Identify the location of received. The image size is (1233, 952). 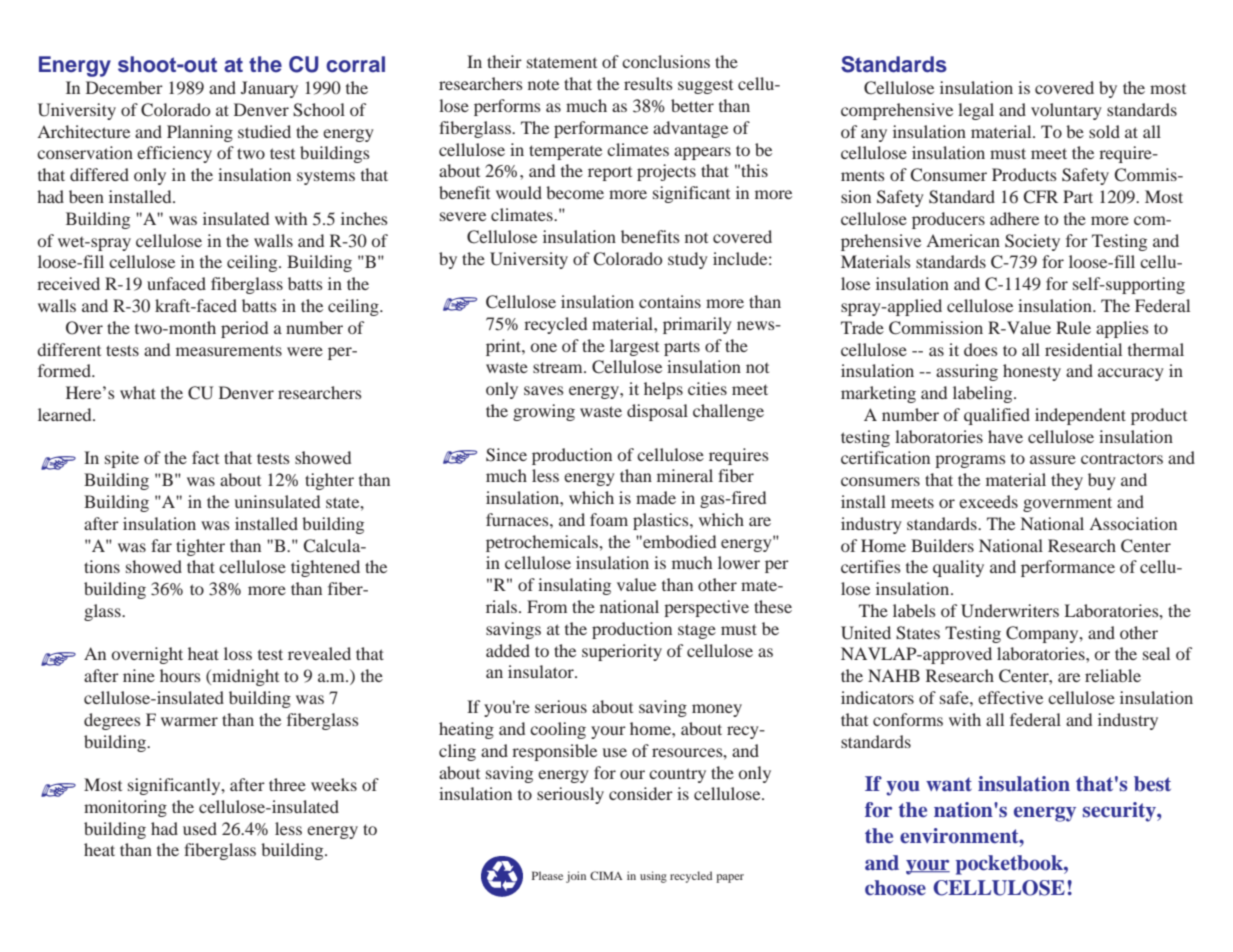
(68, 283).
